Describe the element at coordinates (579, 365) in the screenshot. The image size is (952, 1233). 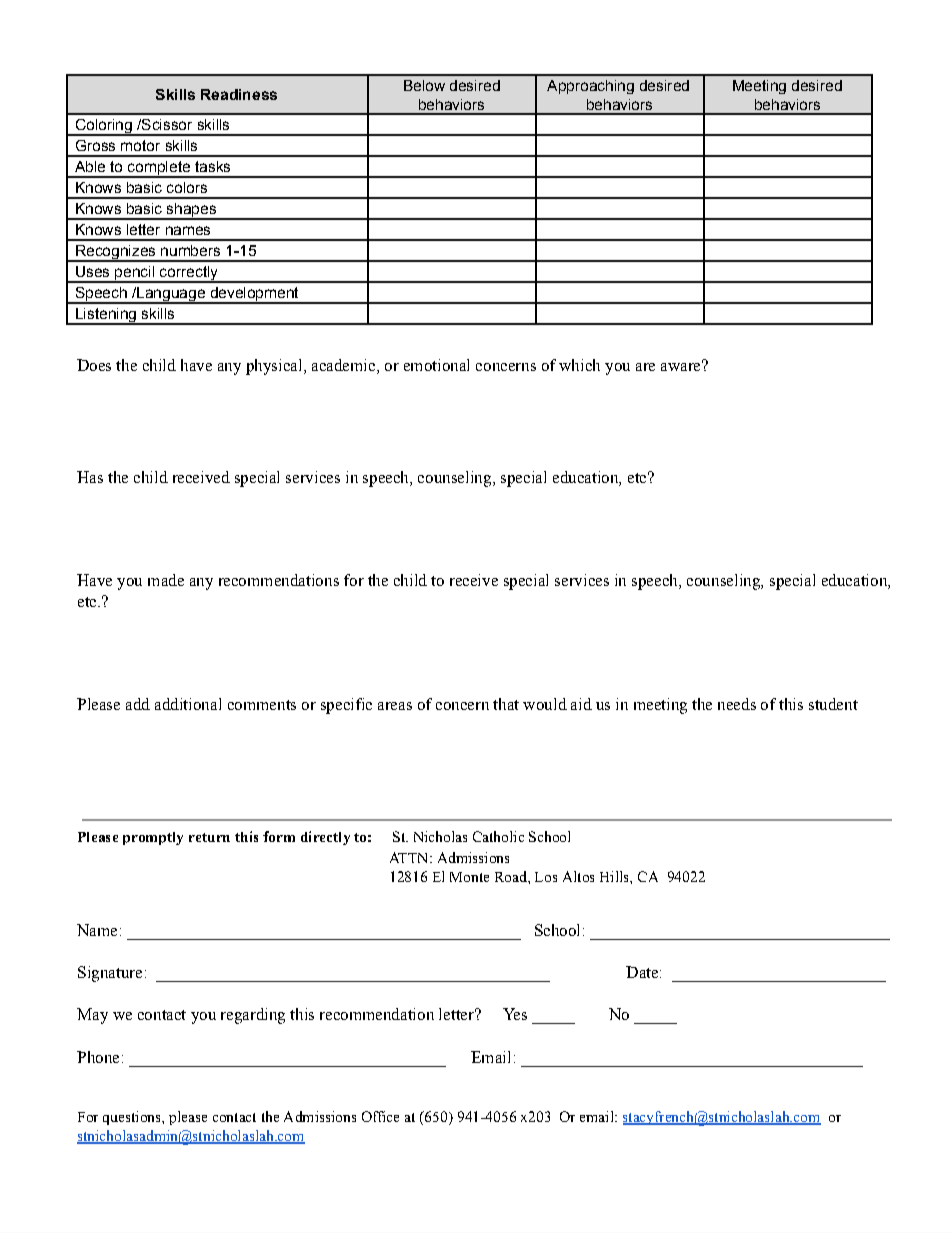
I see `which` at that location.
